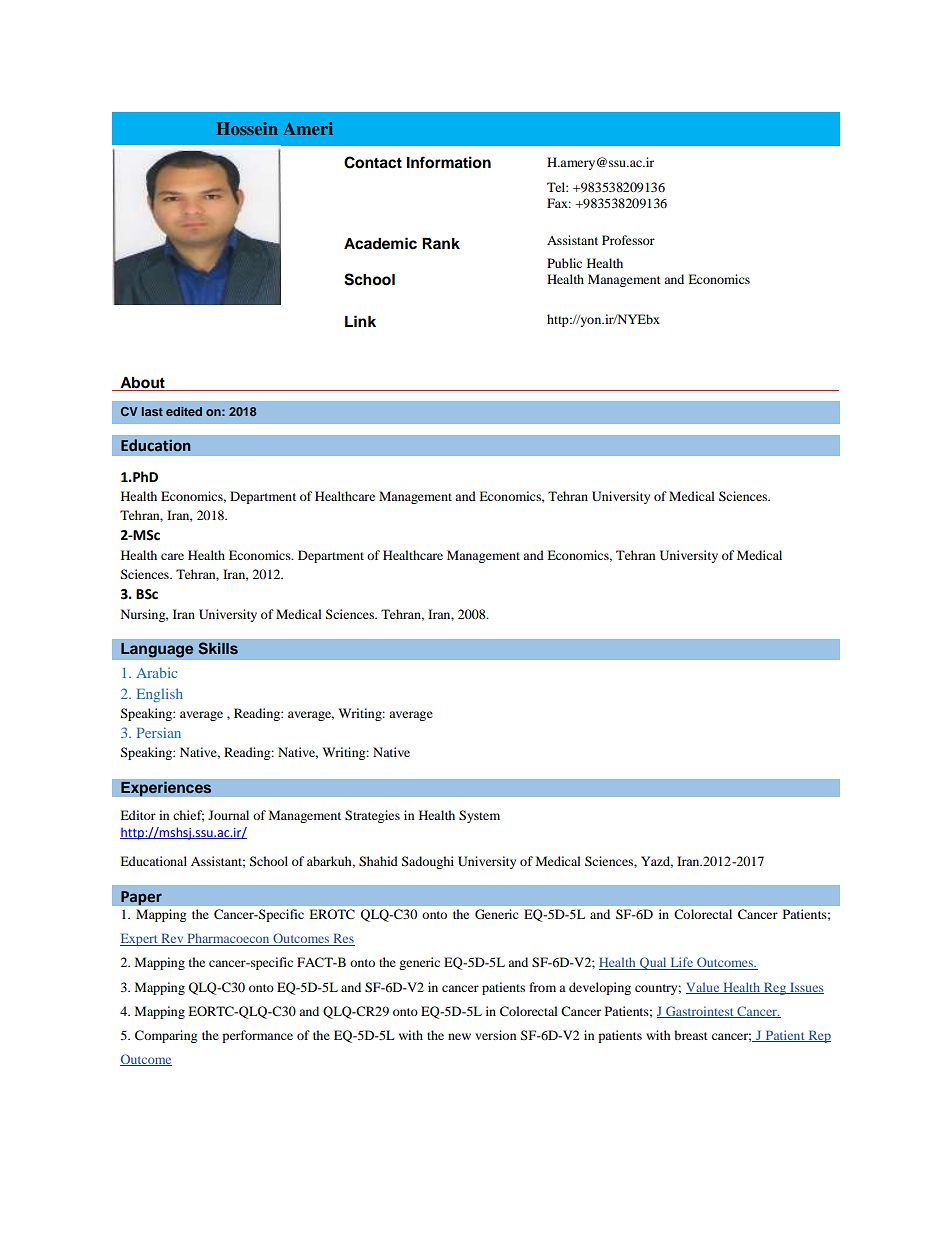  What do you see at coordinates (449, 162) in the screenshot?
I see `Information` at bounding box center [449, 162].
